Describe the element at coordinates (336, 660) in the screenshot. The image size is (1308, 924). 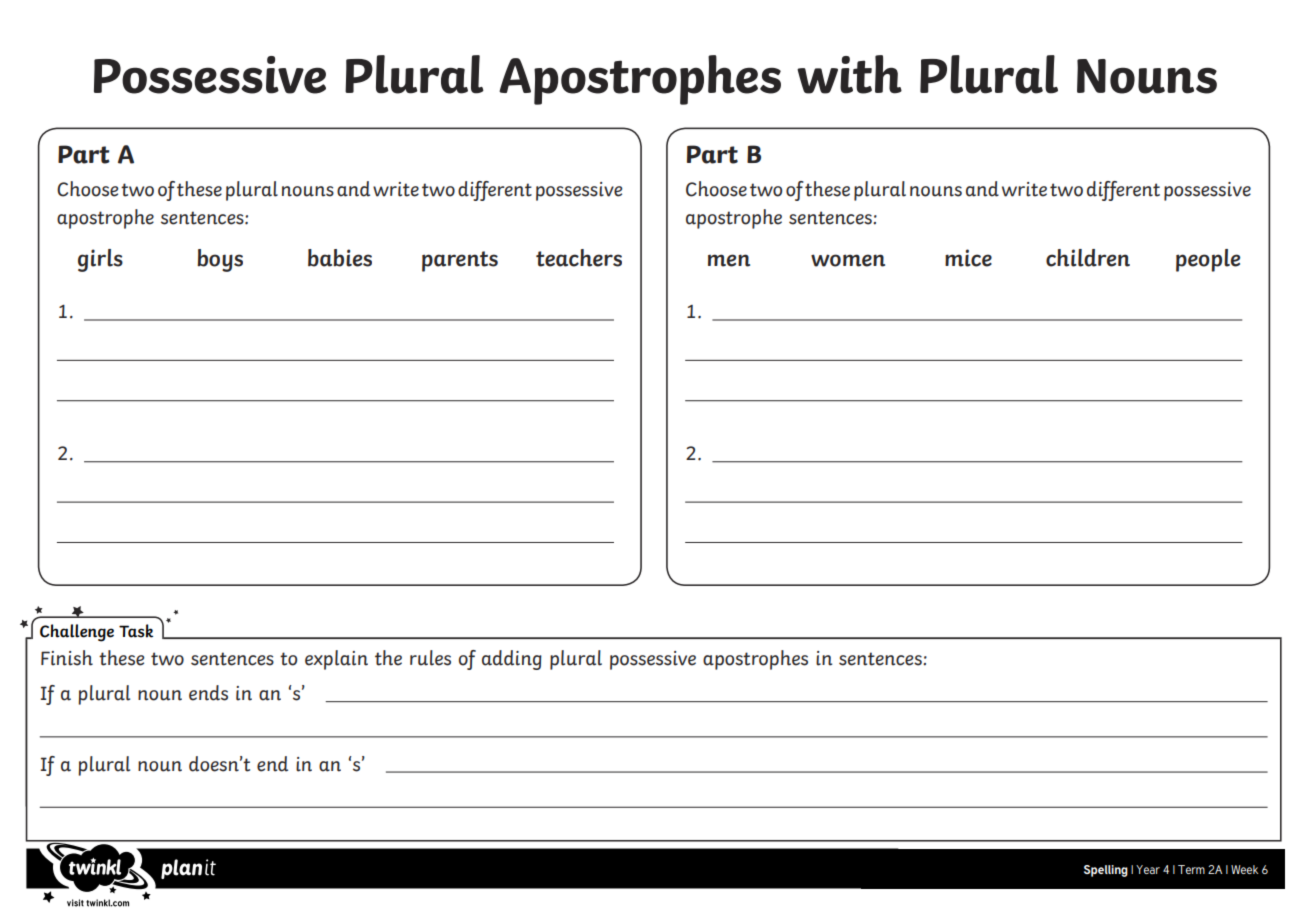
I see `explain` at that location.
